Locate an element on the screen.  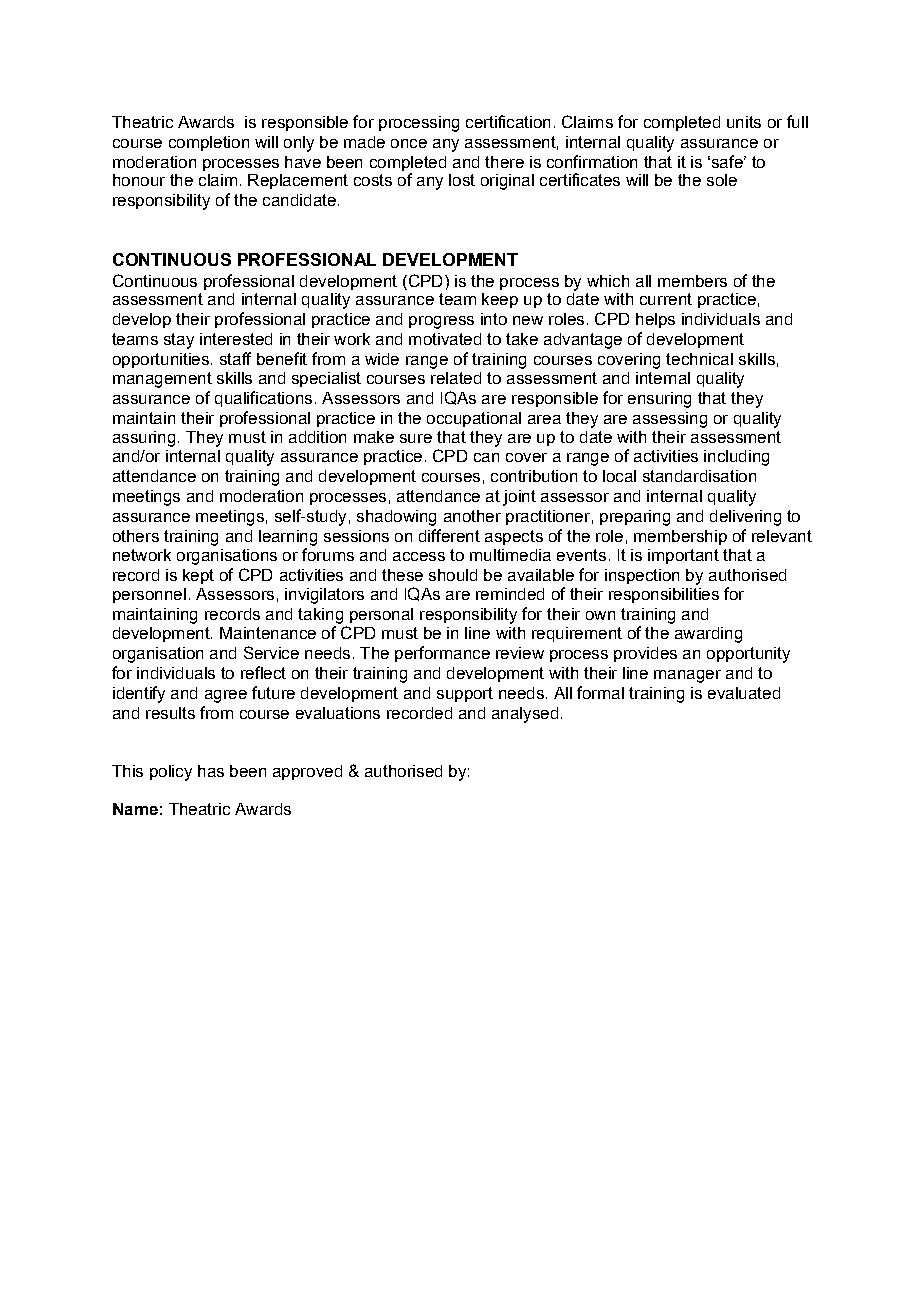
awarding is located at coordinates (708, 635).
